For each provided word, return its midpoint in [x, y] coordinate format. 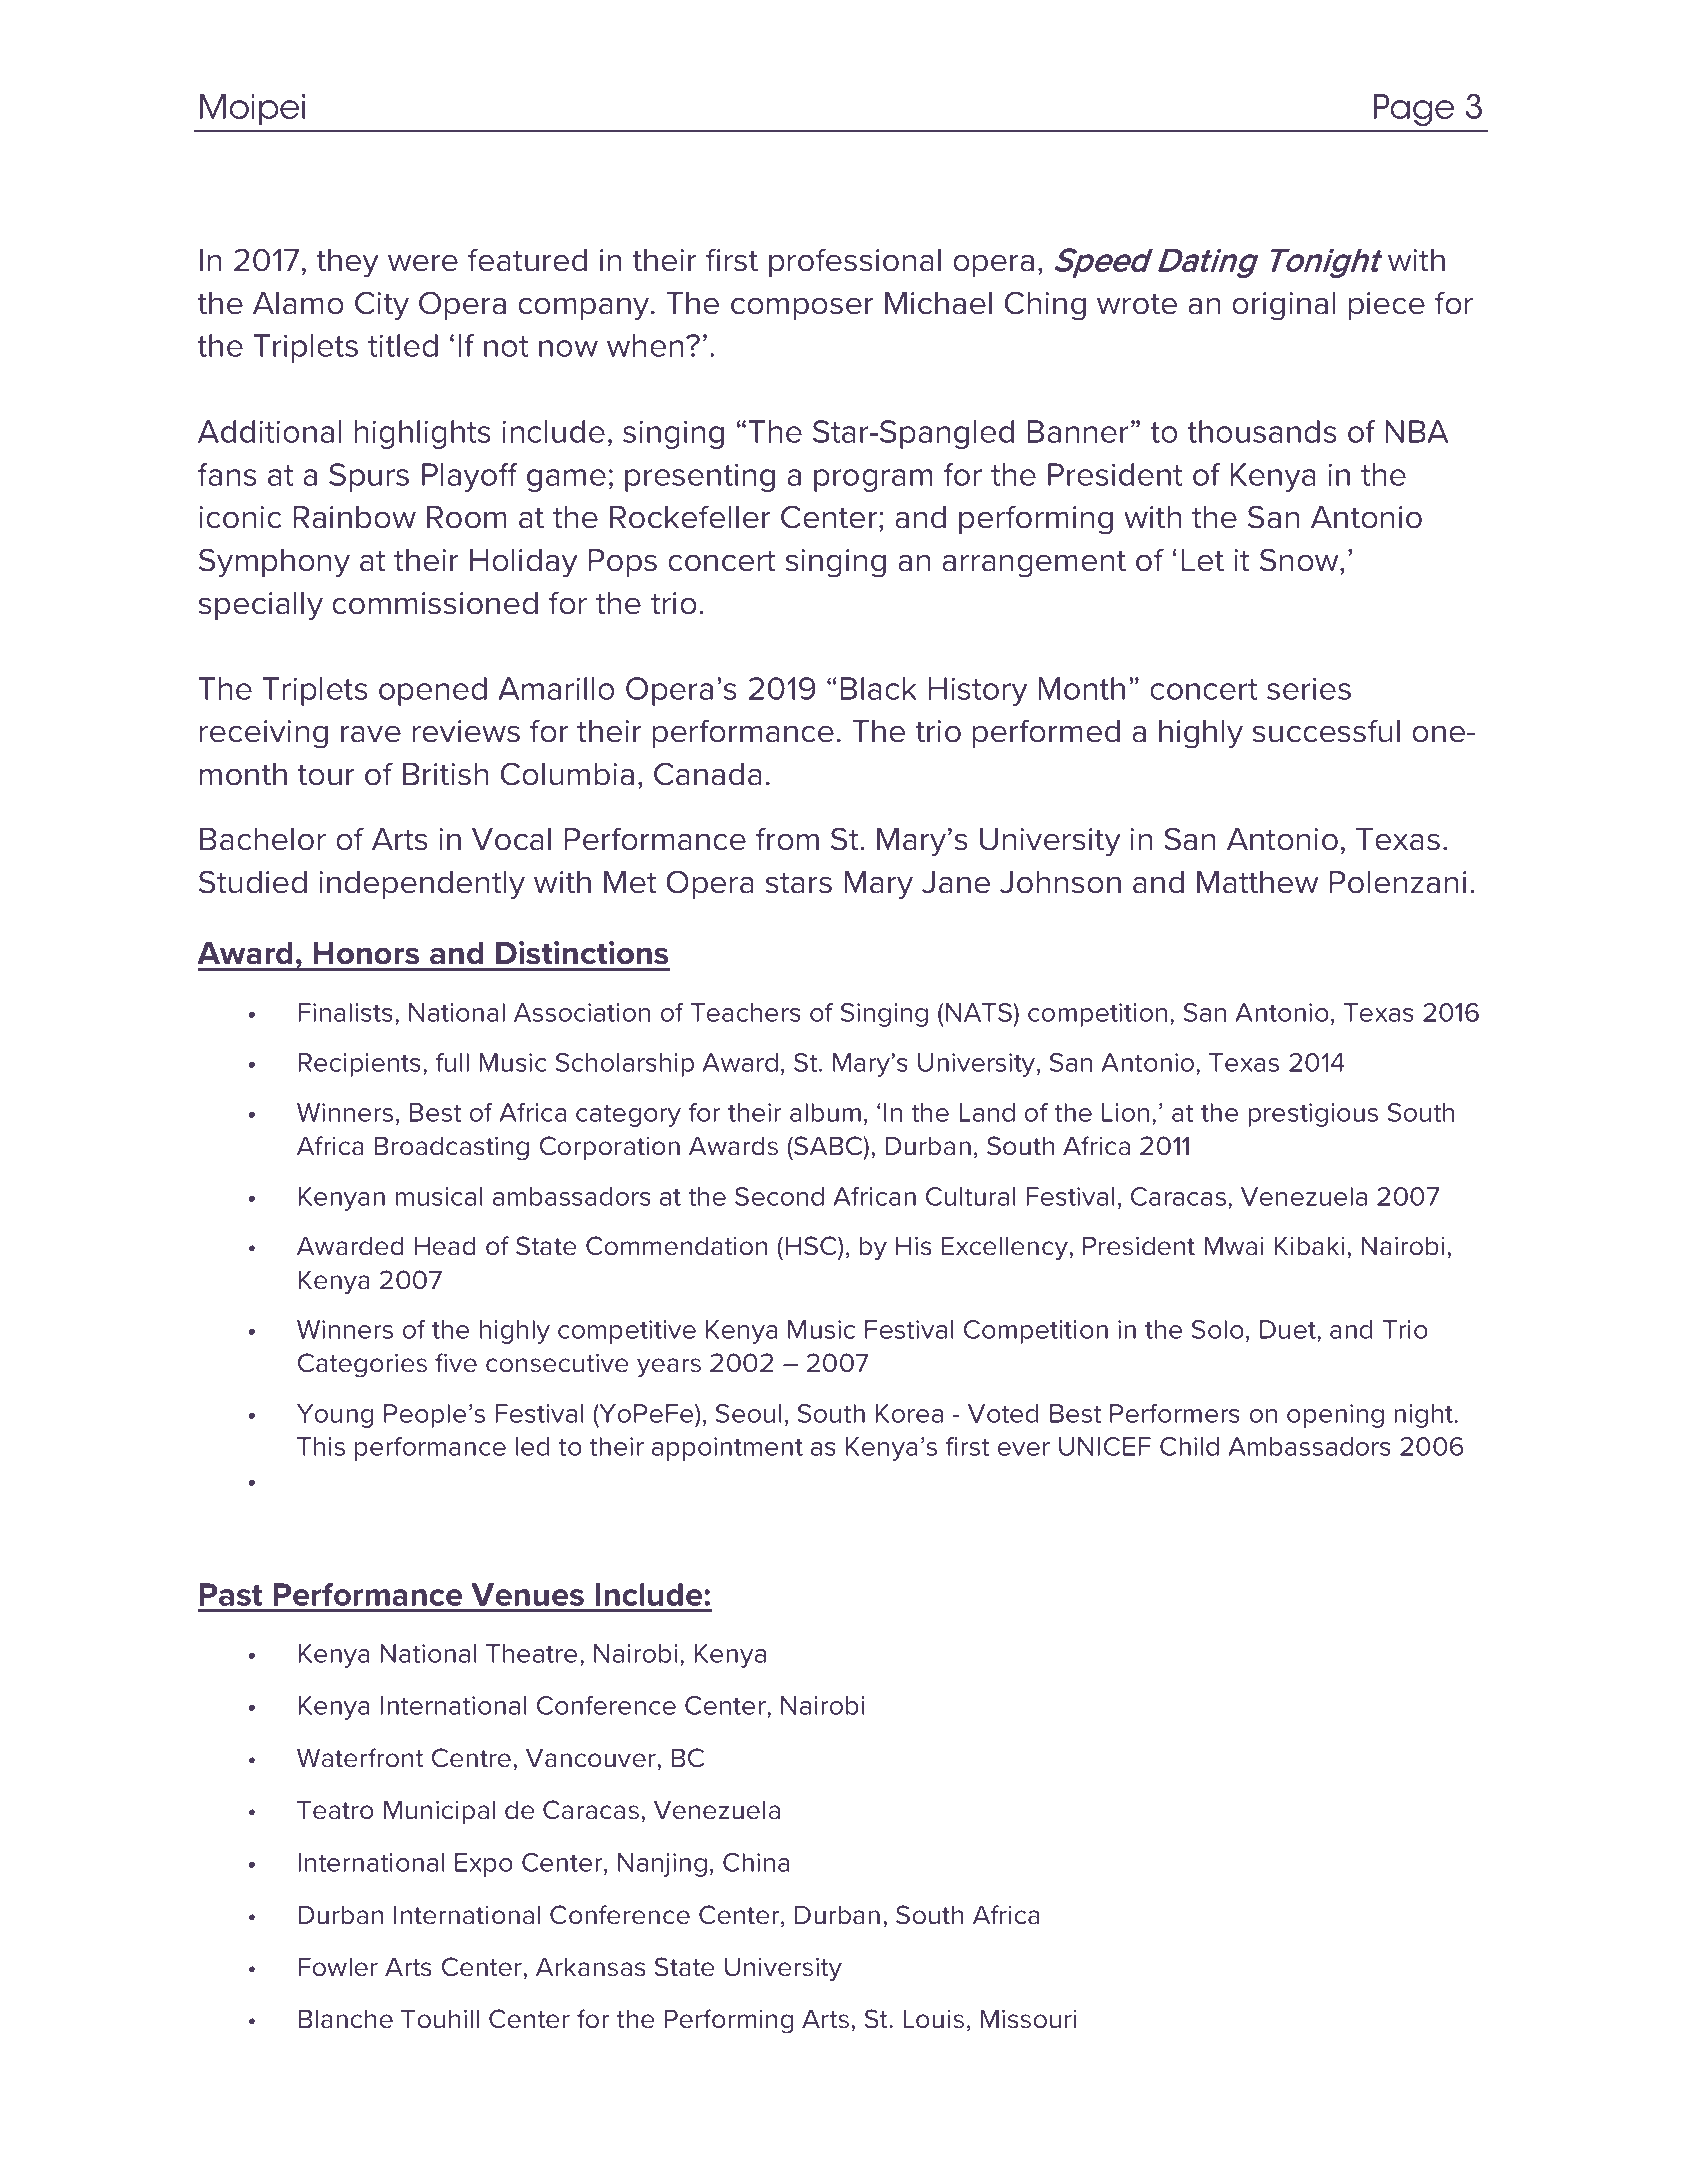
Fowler [338, 1967]
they [348, 263]
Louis [933, 2019]
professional [855, 262]
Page [1413, 110]
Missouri [1028, 2019]
